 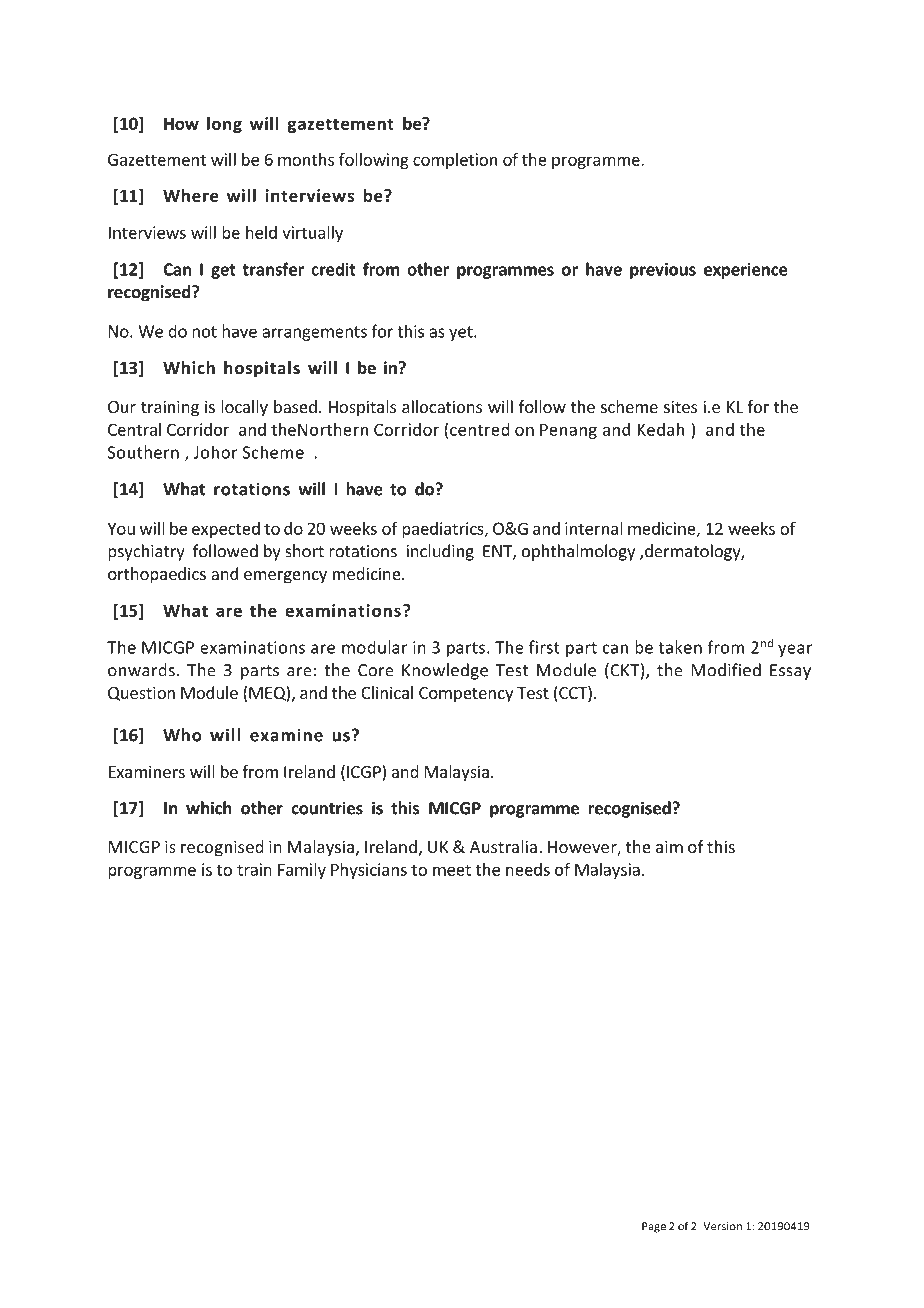 What do you see at coordinates (442, 406) in the document?
I see `allocations` at bounding box center [442, 406].
